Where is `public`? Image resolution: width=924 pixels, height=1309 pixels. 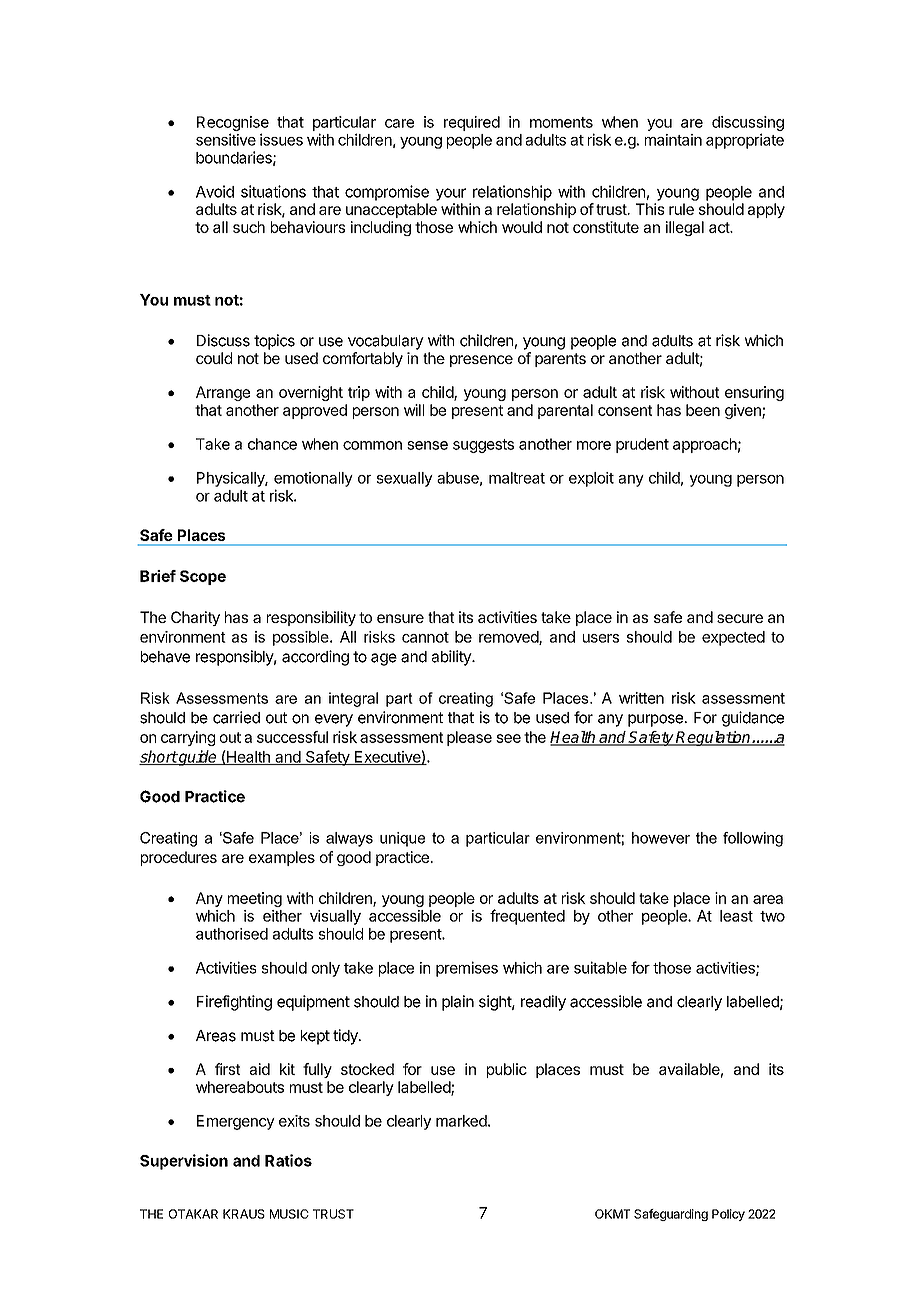 public is located at coordinates (507, 1070).
